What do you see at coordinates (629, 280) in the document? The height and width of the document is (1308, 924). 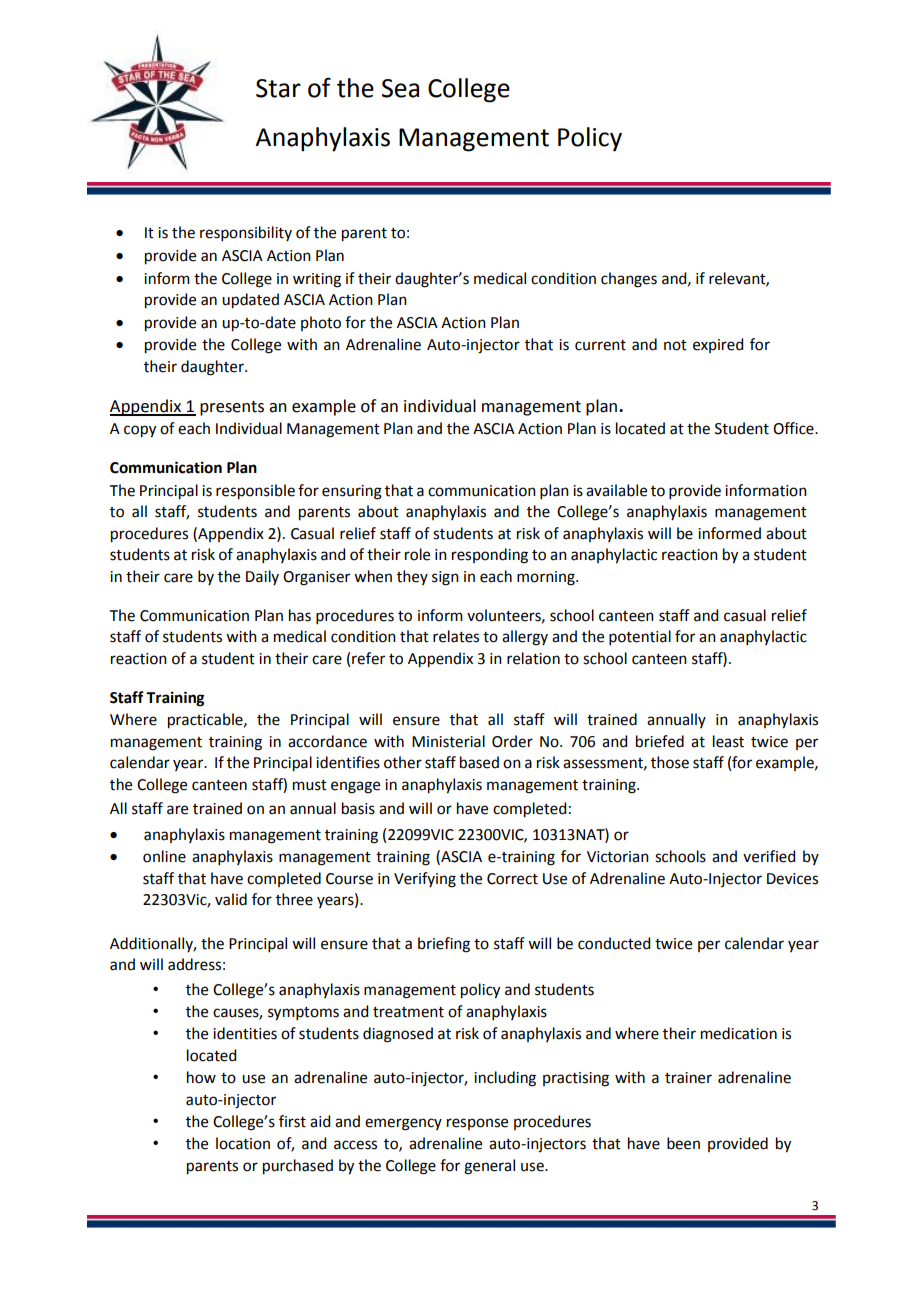 I see `changes` at bounding box center [629, 280].
